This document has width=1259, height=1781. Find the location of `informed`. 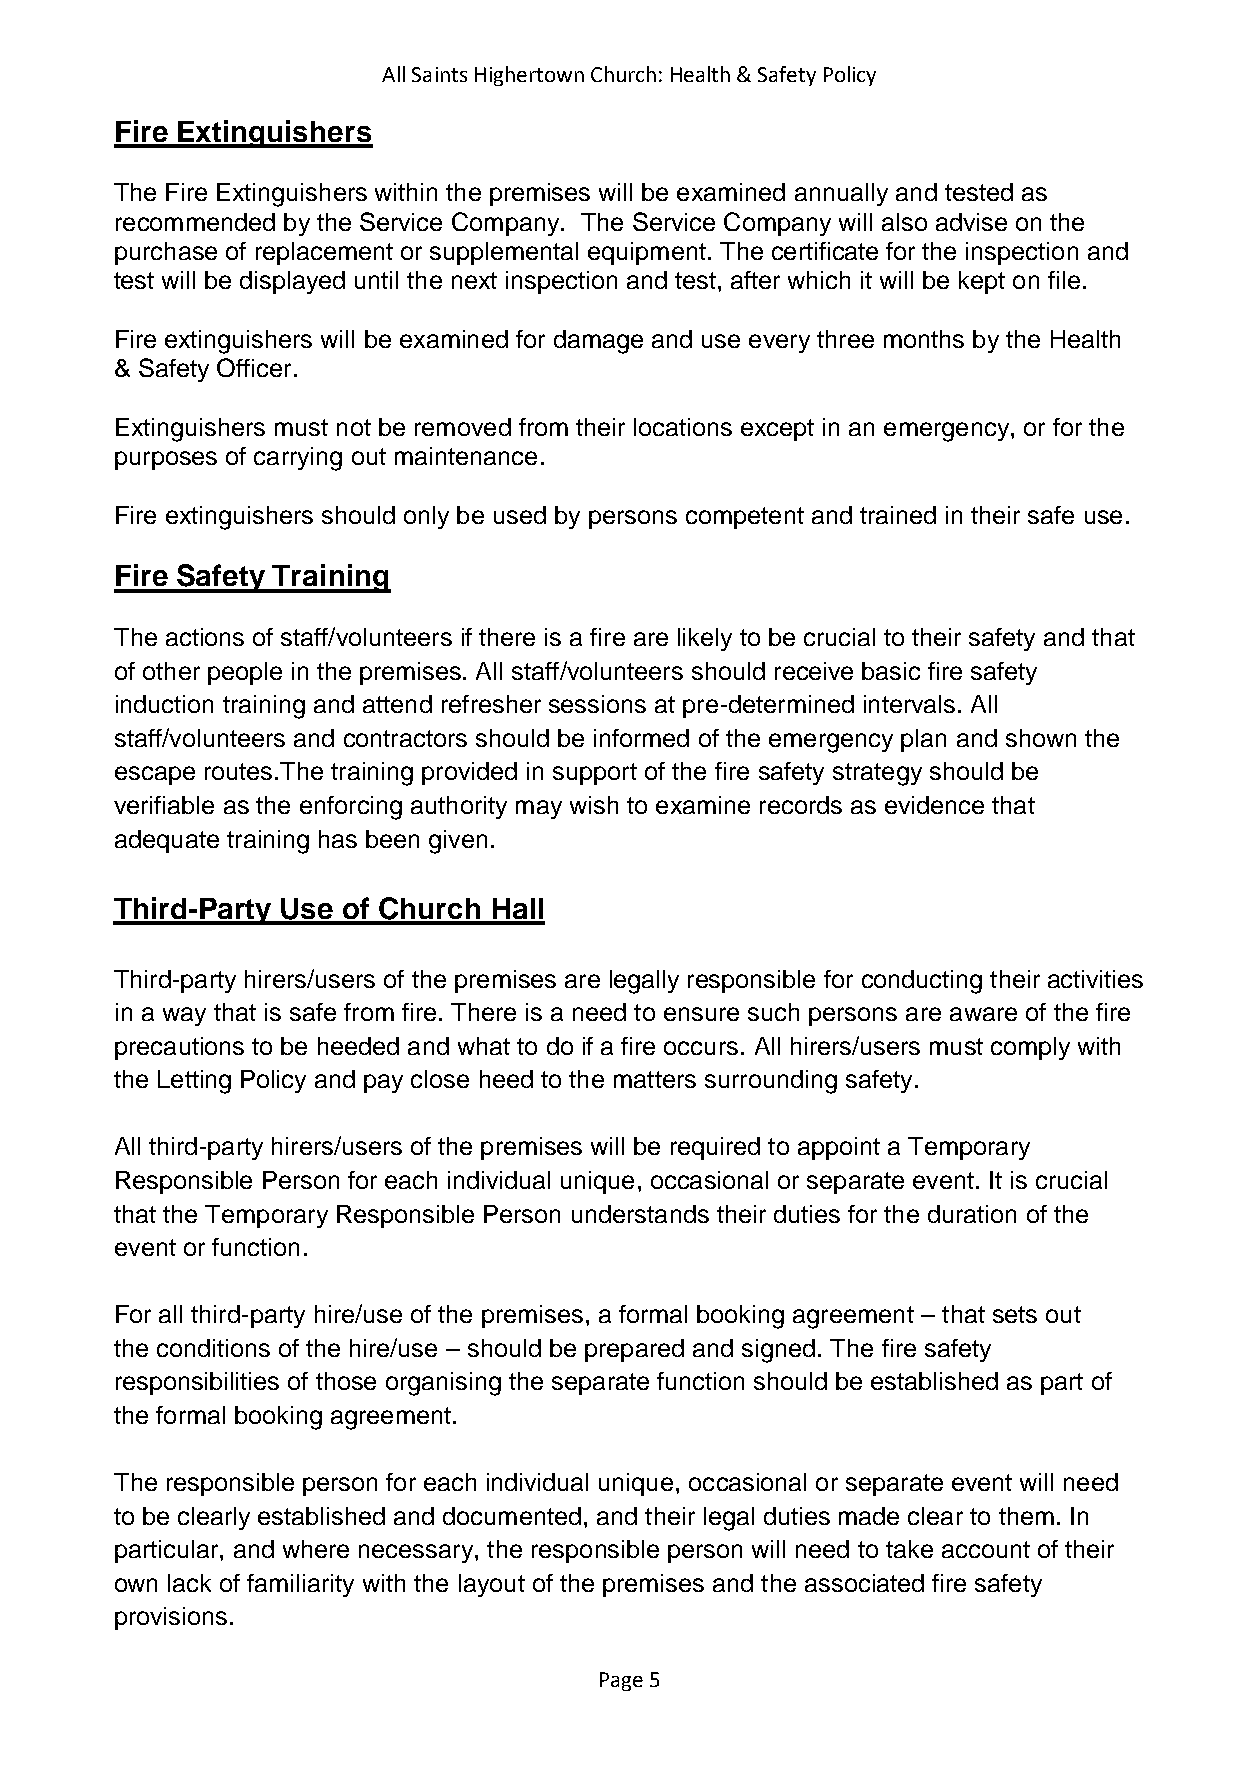

informed is located at coordinates (641, 738).
